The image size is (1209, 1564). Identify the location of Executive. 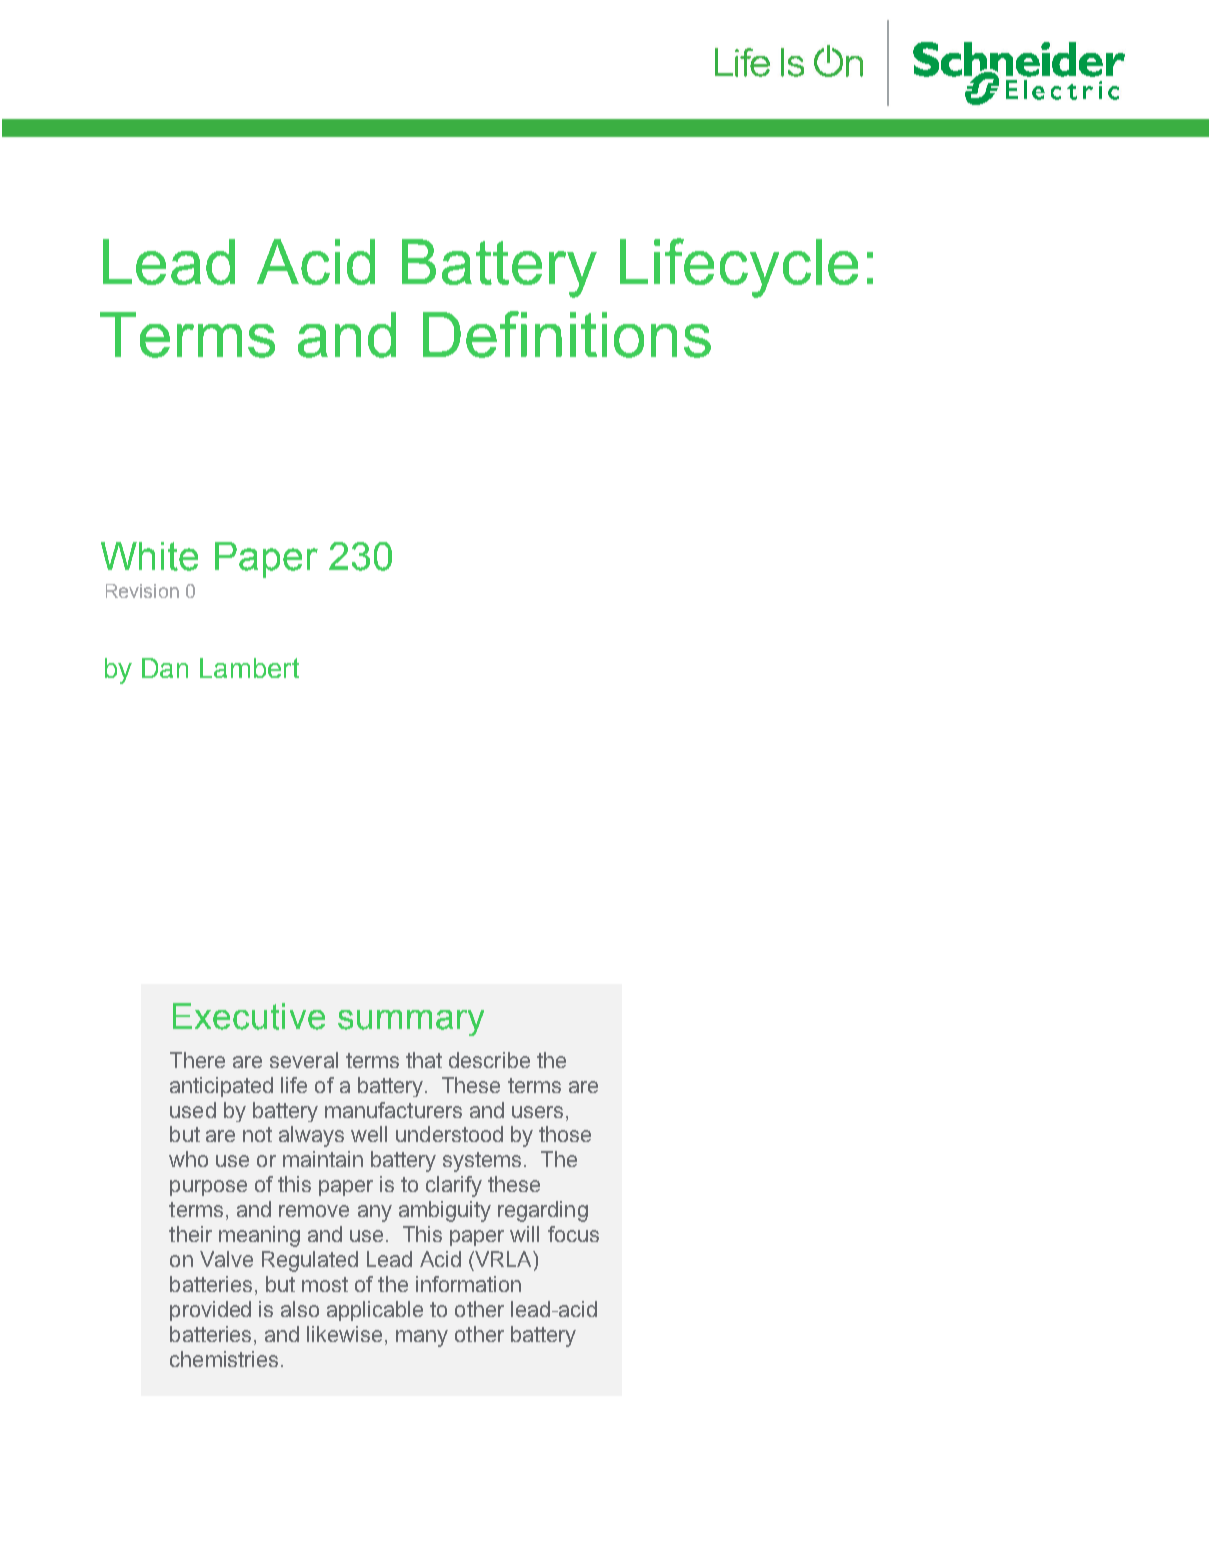
(249, 1016).
